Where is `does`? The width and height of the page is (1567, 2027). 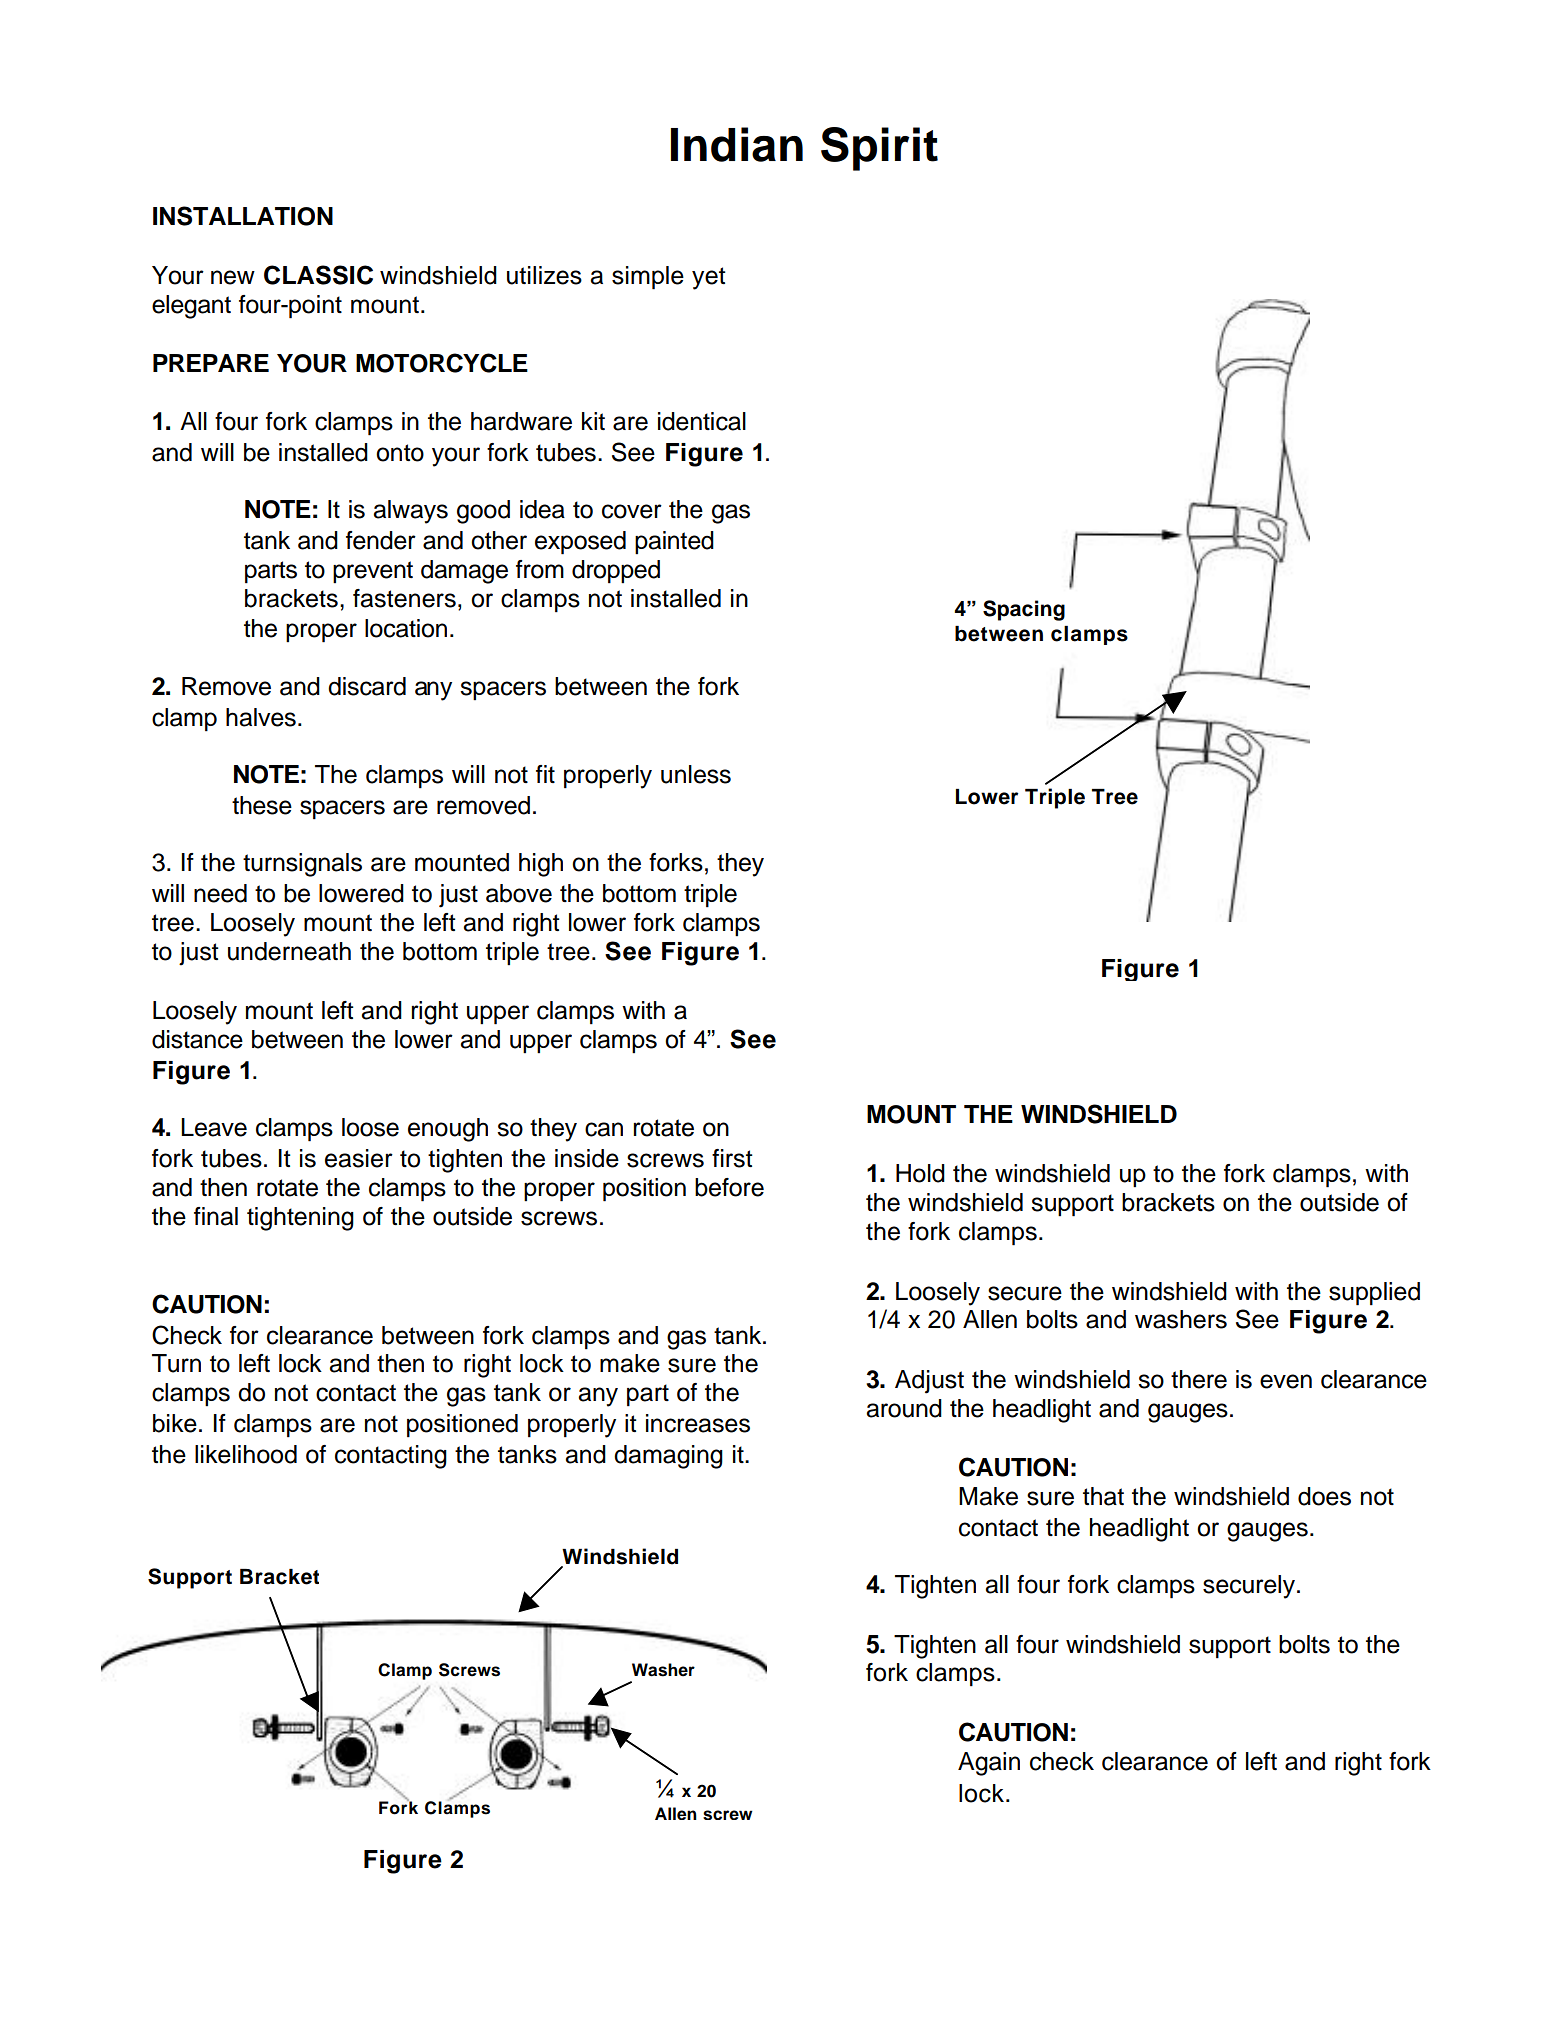 does is located at coordinates (1324, 1496).
